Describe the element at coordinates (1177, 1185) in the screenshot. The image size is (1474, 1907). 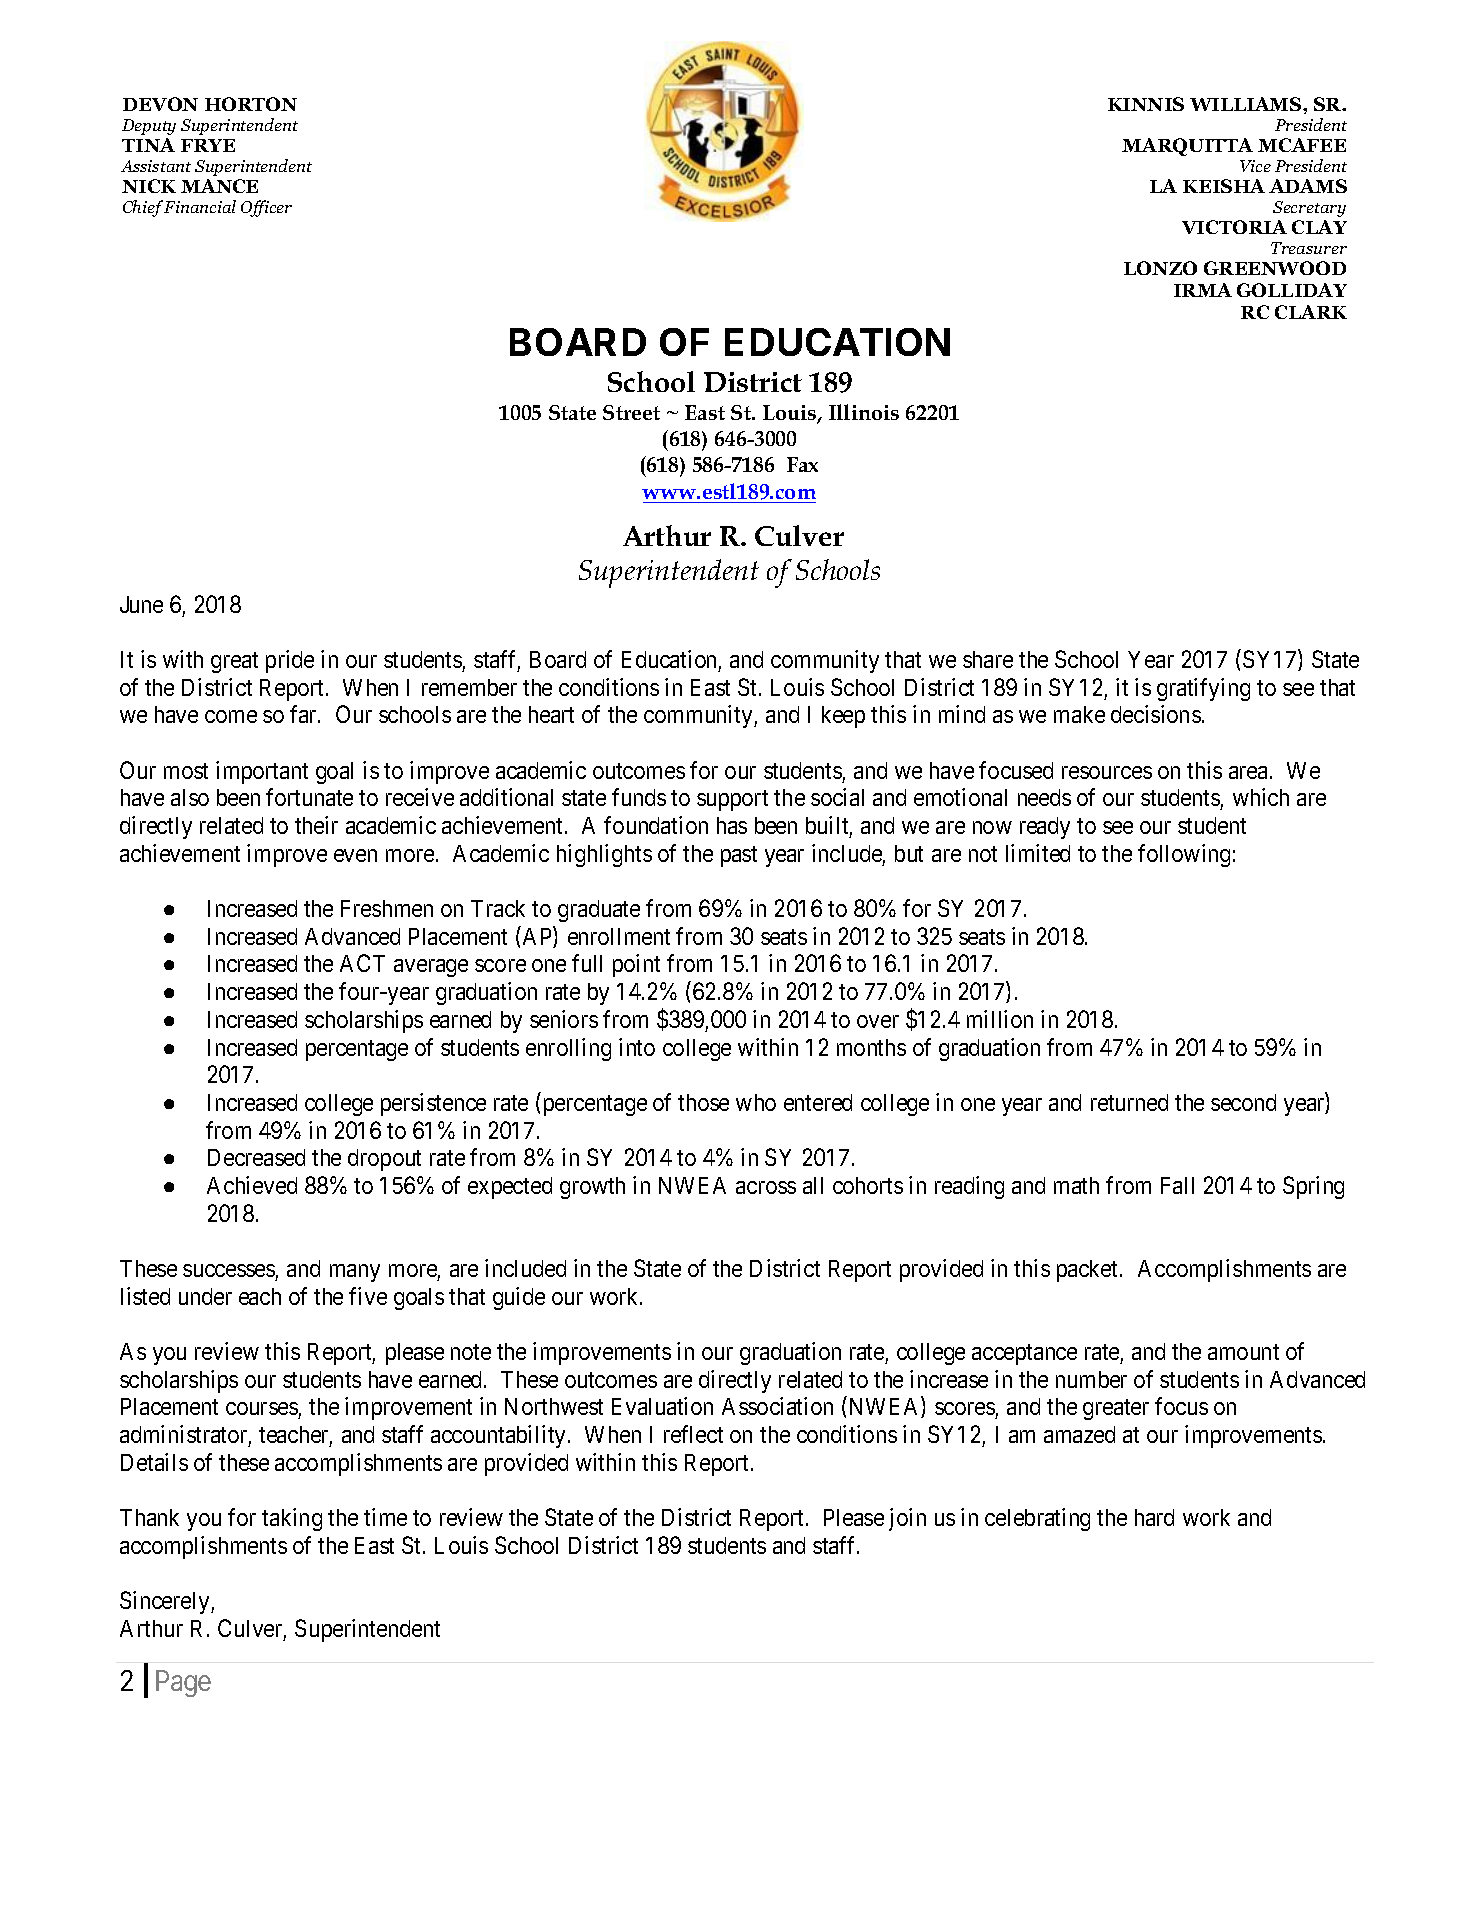
I see `Fall` at that location.
